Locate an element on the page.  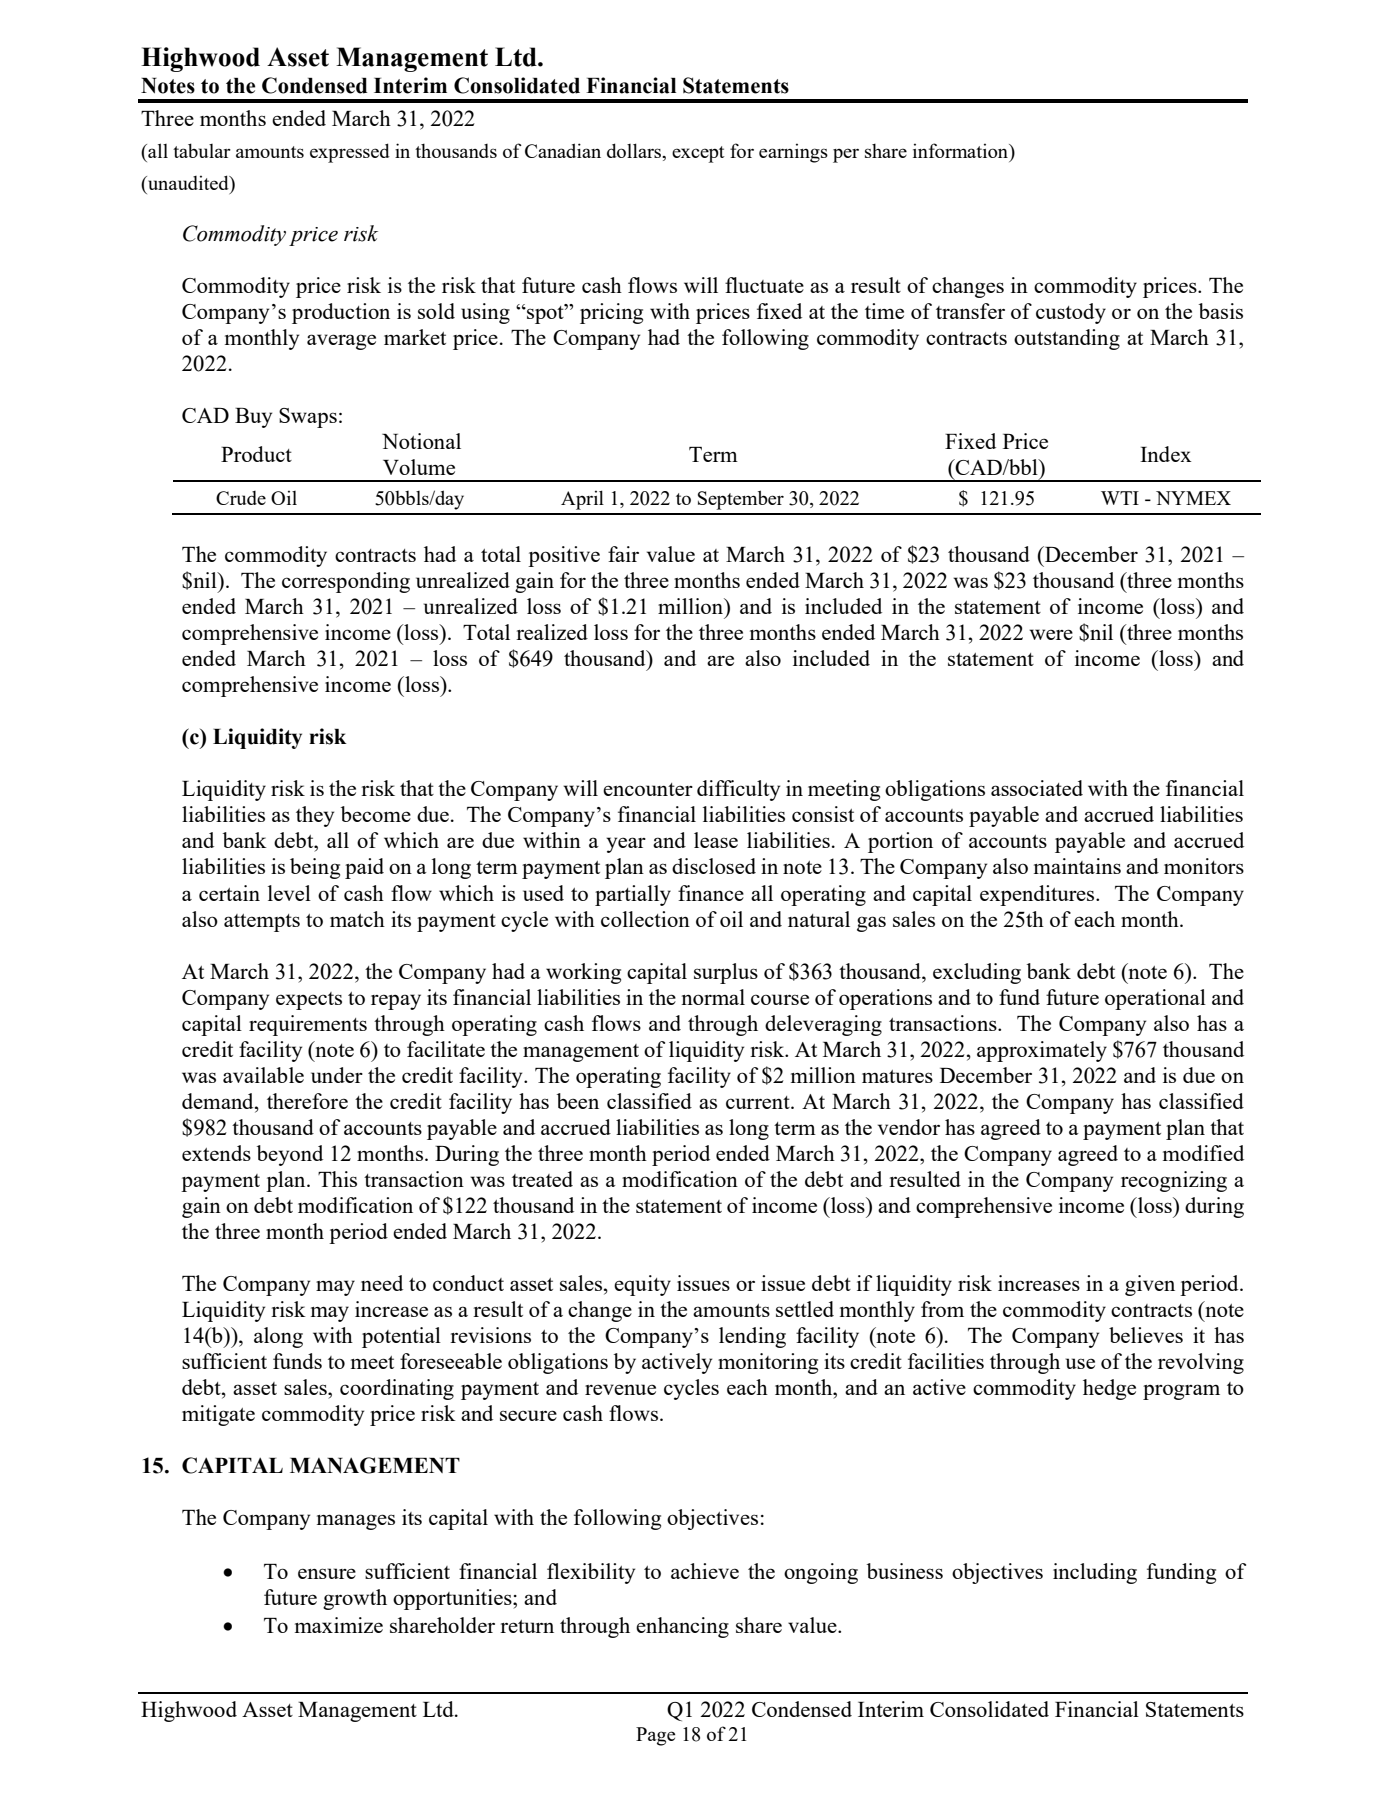
surplus is located at coordinates (726, 973).
